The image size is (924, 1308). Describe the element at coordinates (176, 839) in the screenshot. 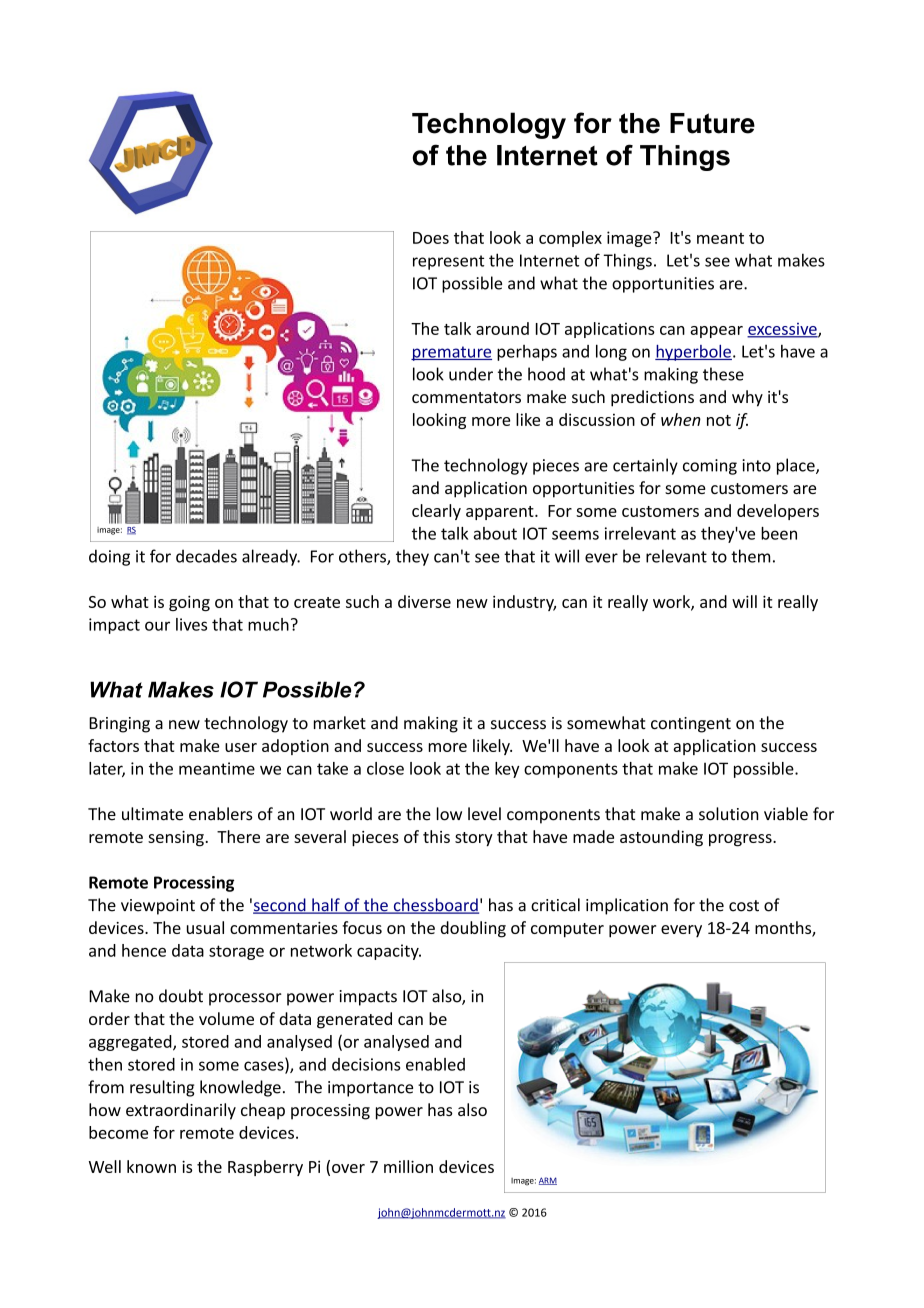

I see `sensing` at that location.
